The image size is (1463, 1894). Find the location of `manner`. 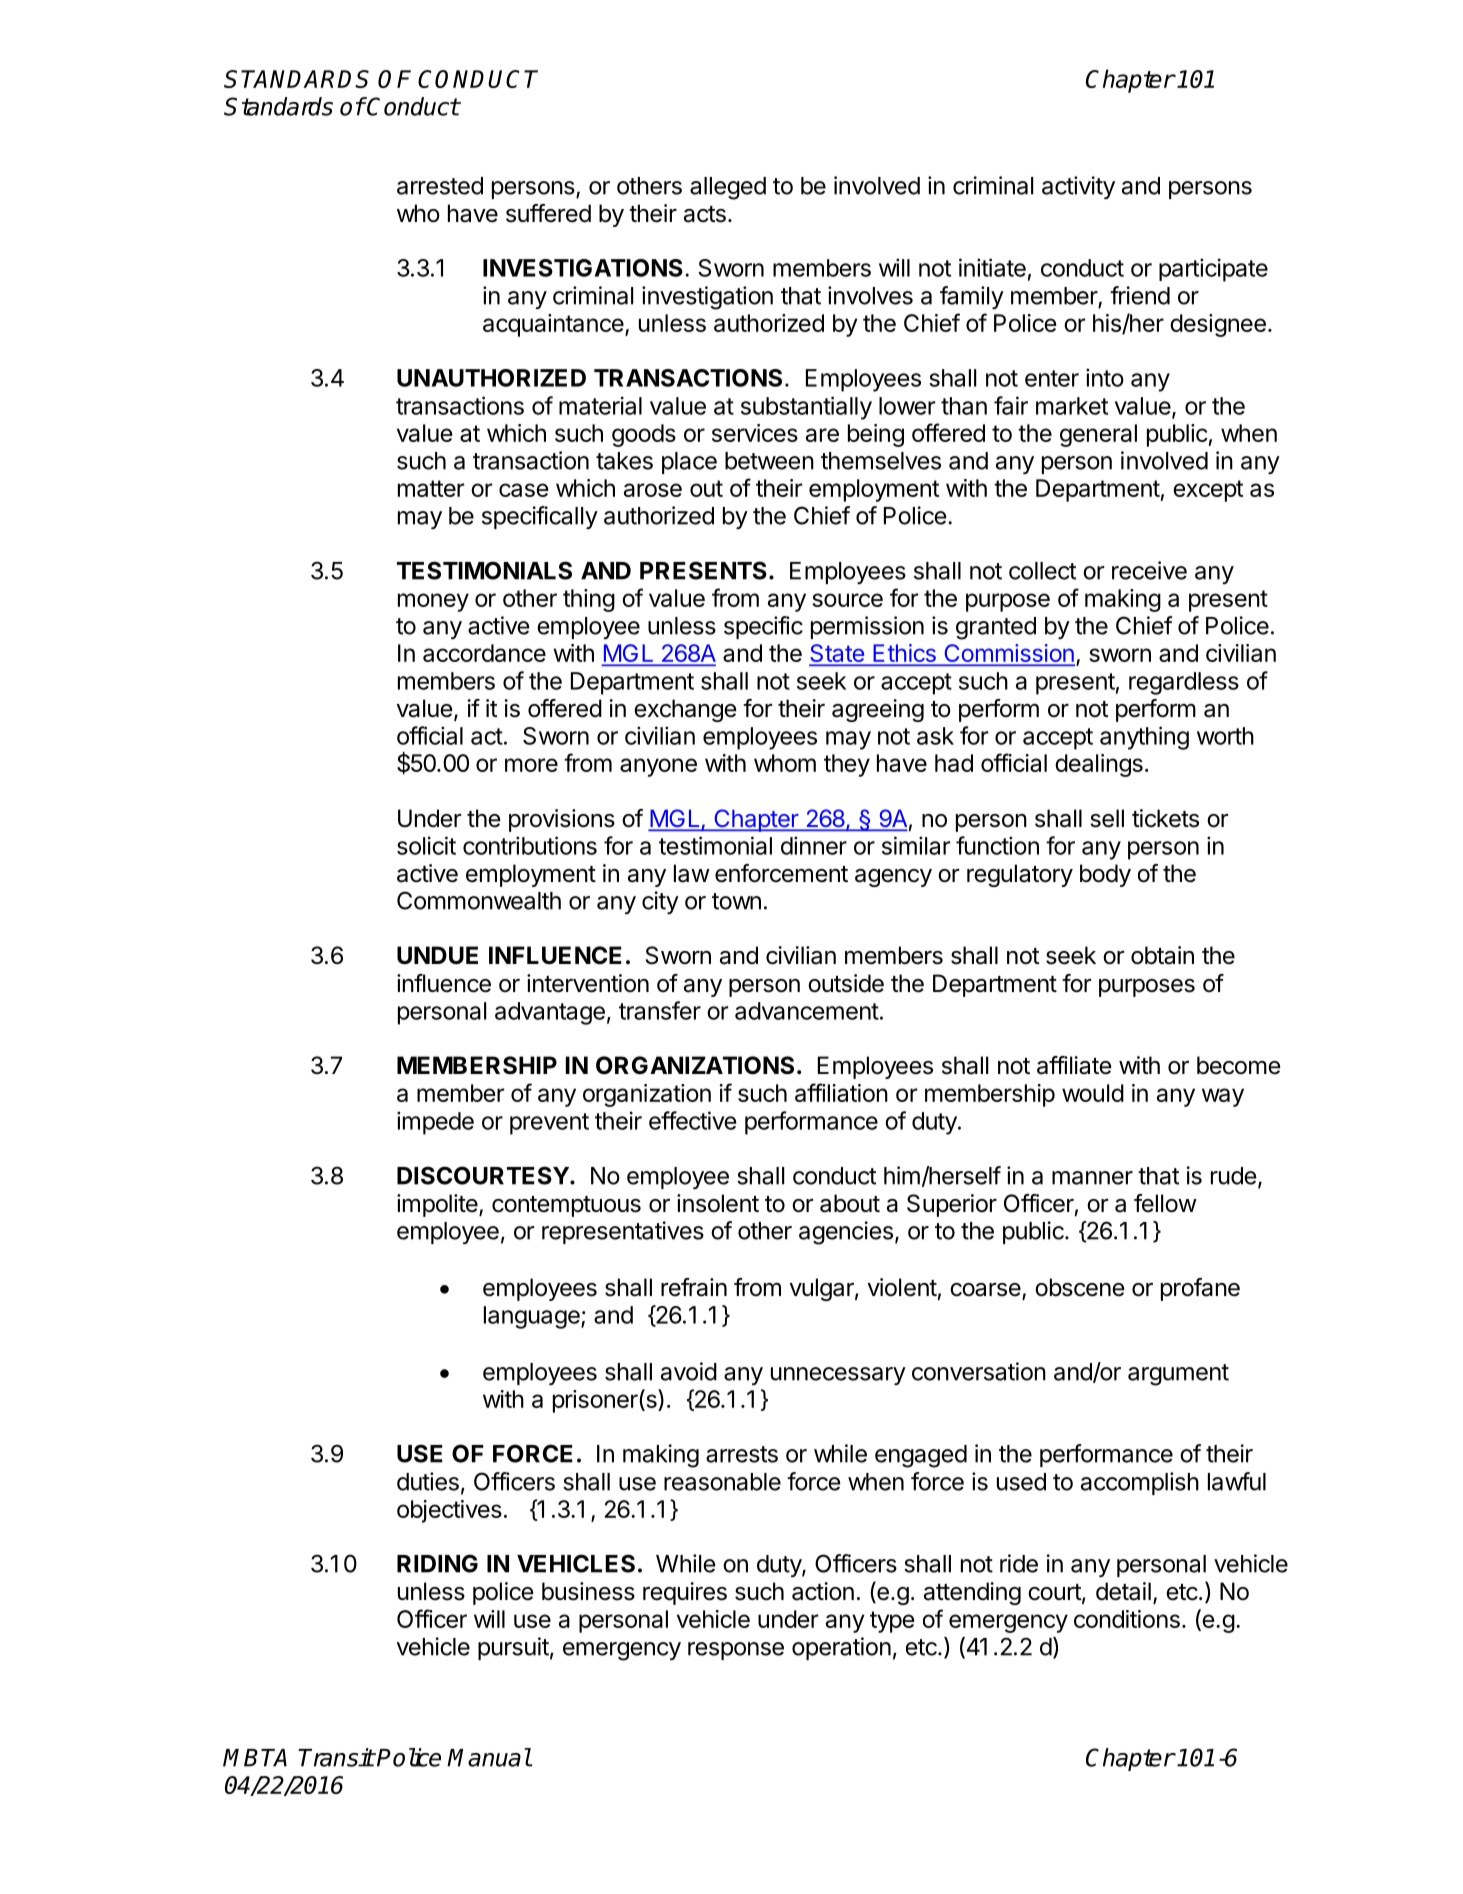

manner is located at coordinates (1092, 1178).
